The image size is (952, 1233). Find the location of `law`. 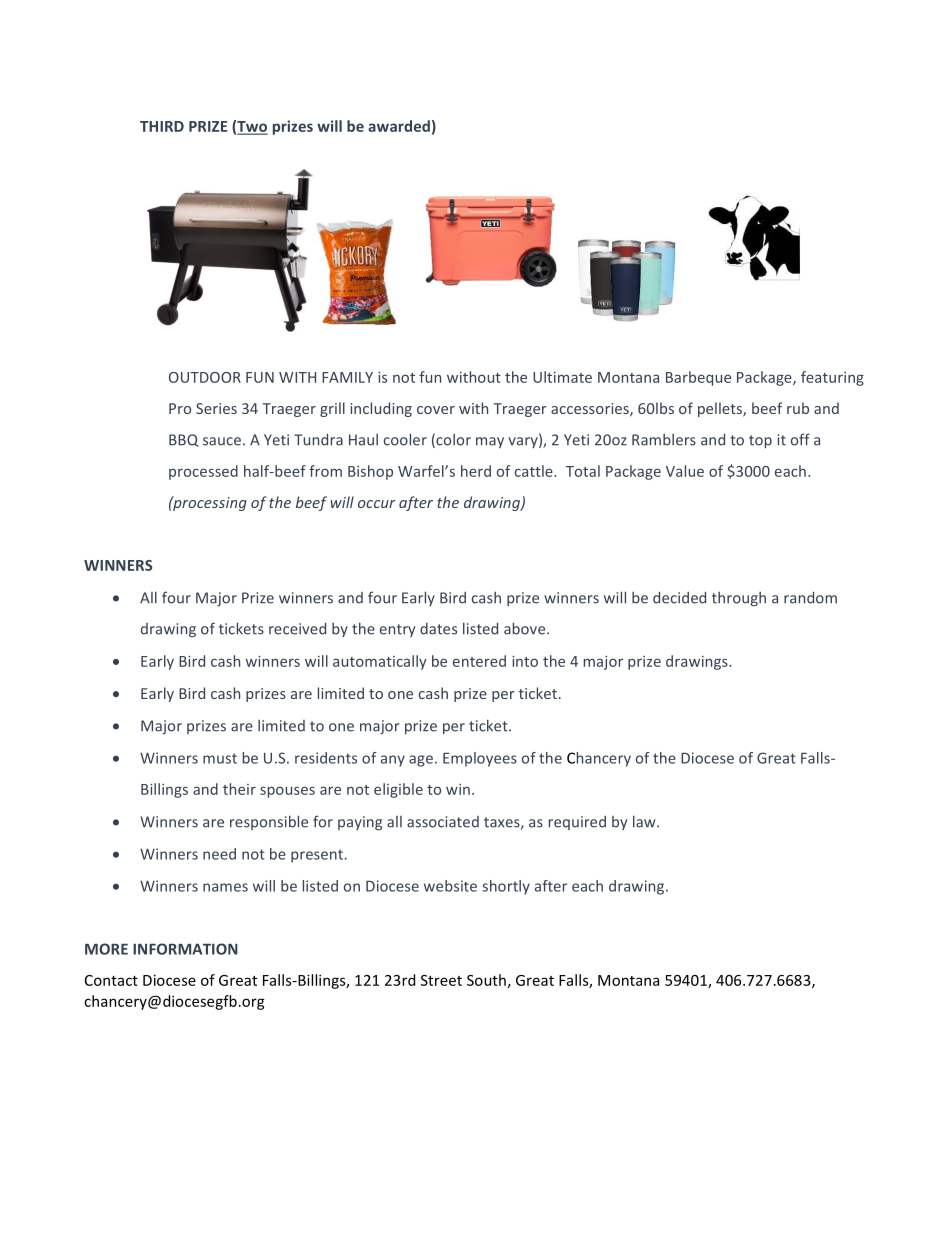

law is located at coordinates (645, 821).
